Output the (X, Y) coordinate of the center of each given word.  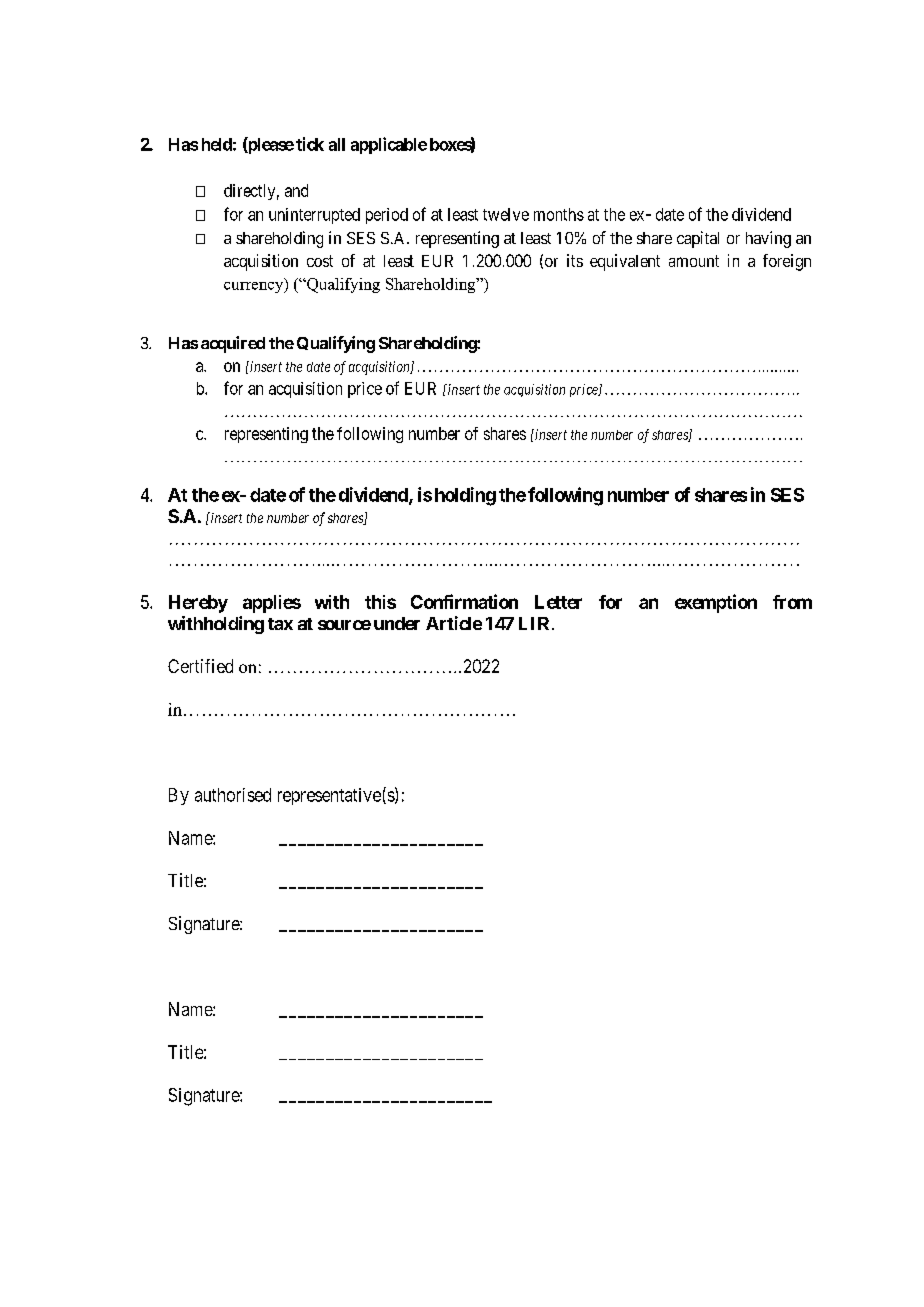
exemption (716, 603)
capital (698, 239)
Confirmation (464, 601)
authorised (233, 795)
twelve (506, 214)
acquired (233, 344)
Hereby (198, 604)
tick (310, 144)
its (575, 260)
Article (454, 623)
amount (694, 261)
